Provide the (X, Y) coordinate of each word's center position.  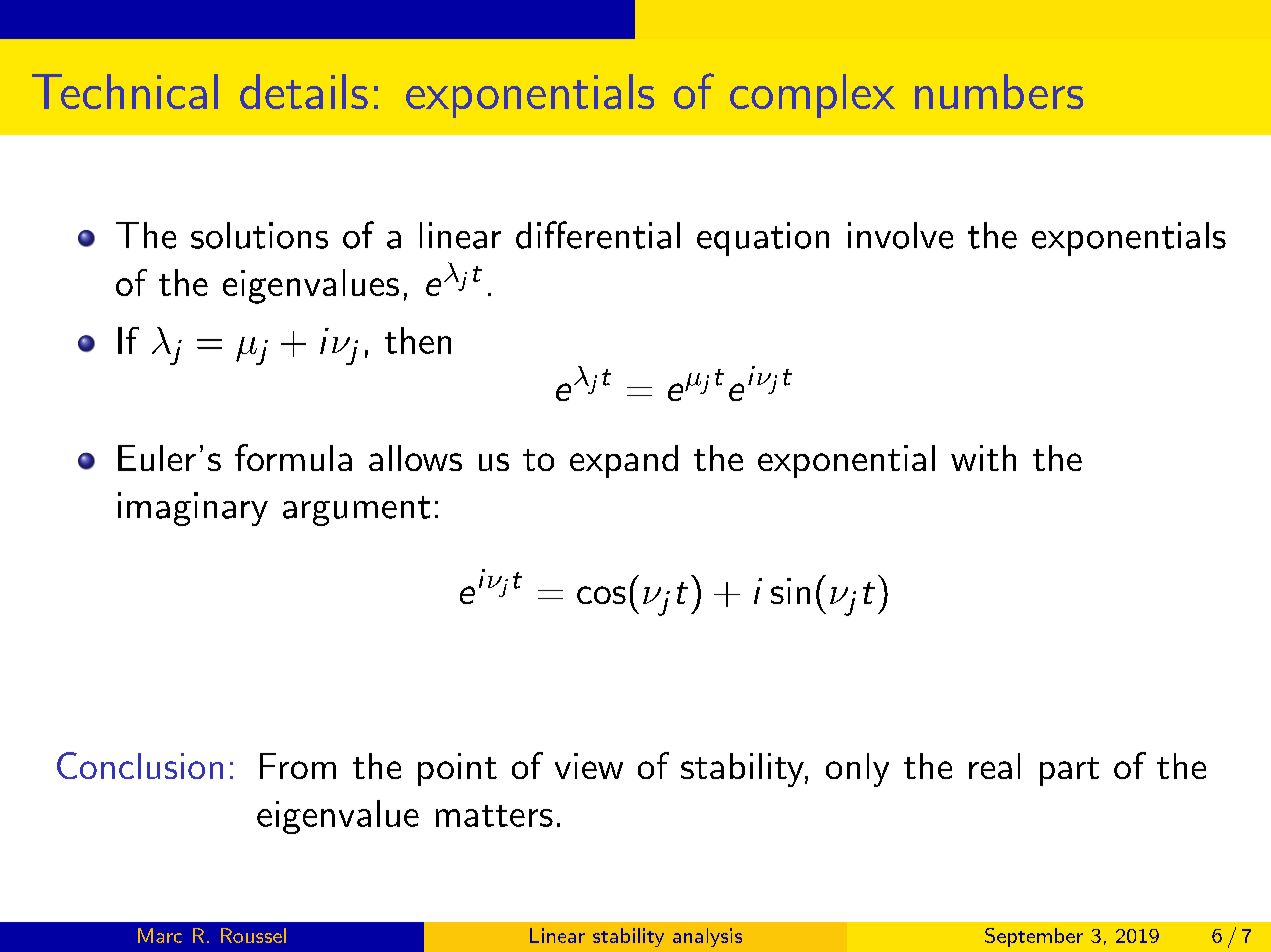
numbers (999, 91)
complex (812, 96)
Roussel (253, 935)
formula (293, 457)
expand (624, 461)
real (994, 766)
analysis (707, 937)
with (983, 458)
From (298, 766)
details (304, 91)
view (589, 766)
